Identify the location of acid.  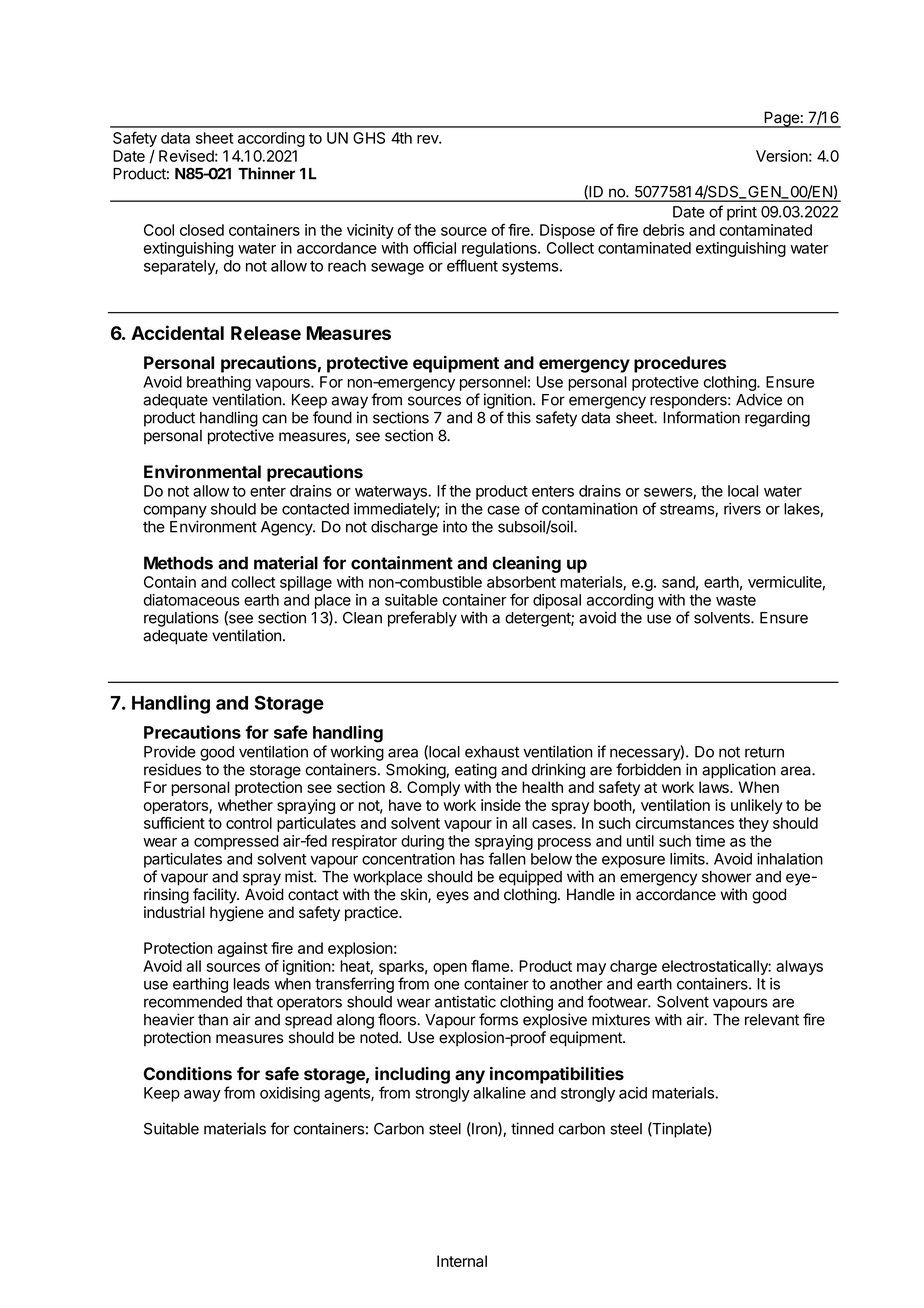
(633, 1093).
